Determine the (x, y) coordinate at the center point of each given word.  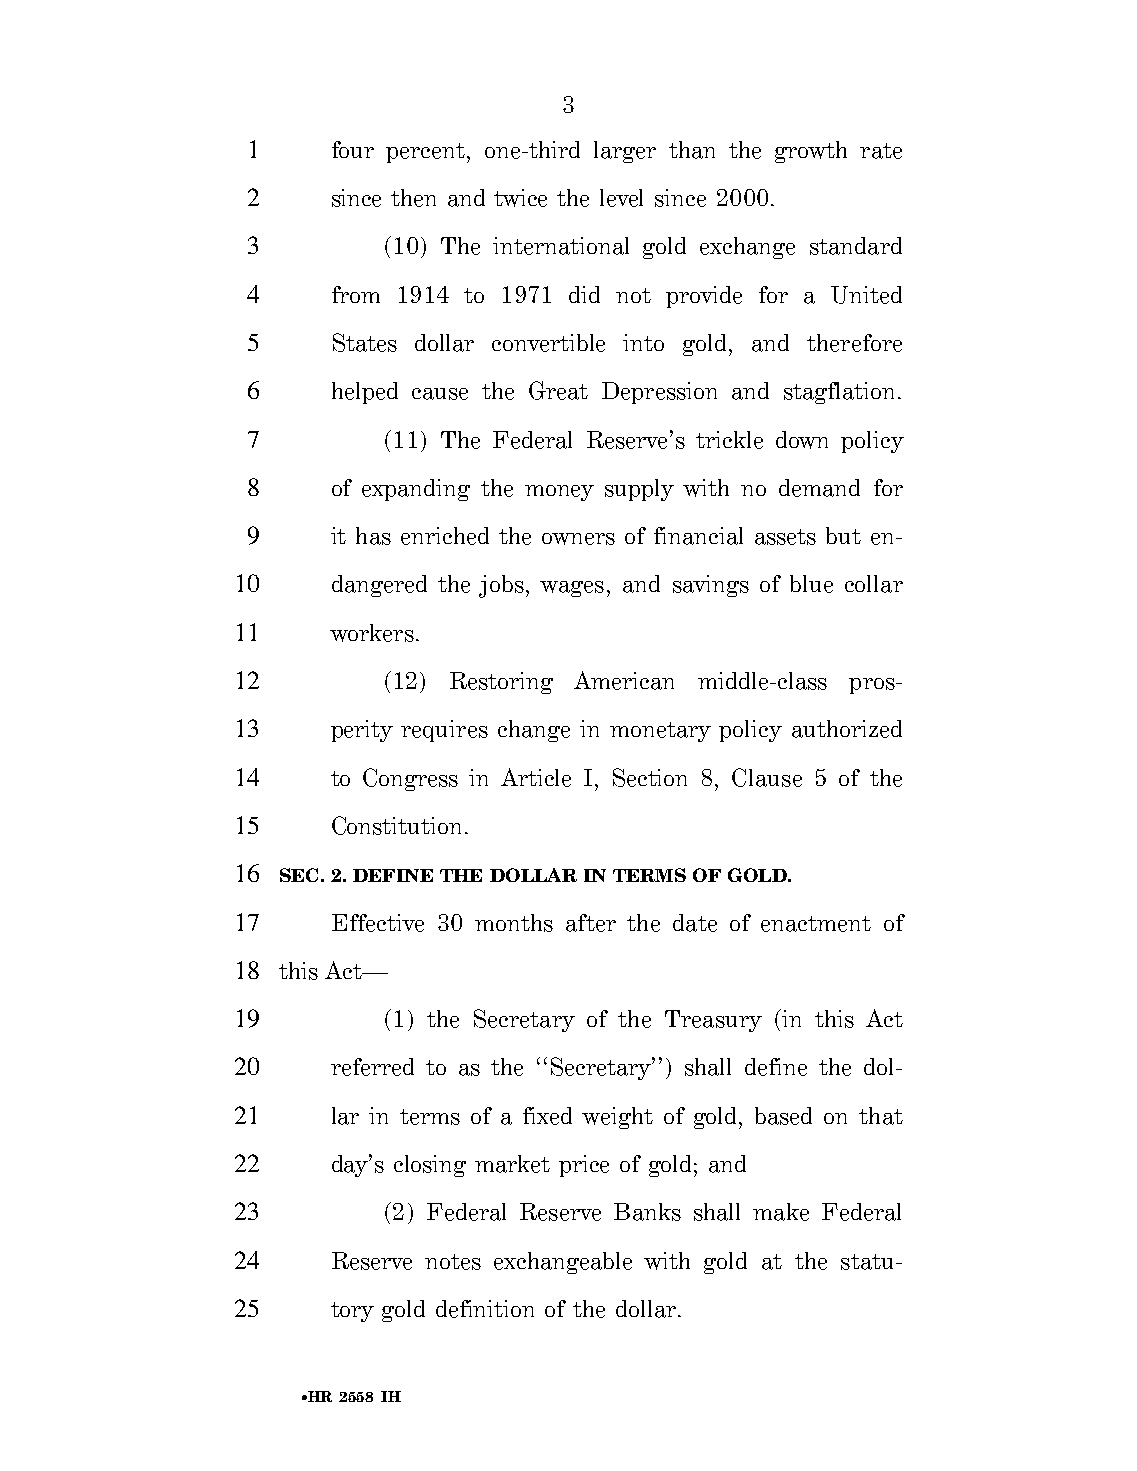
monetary (660, 732)
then (413, 198)
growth (811, 152)
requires (444, 731)
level (621, 198)
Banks (647, 1212)
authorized (847, 729)
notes (453, 1262)
